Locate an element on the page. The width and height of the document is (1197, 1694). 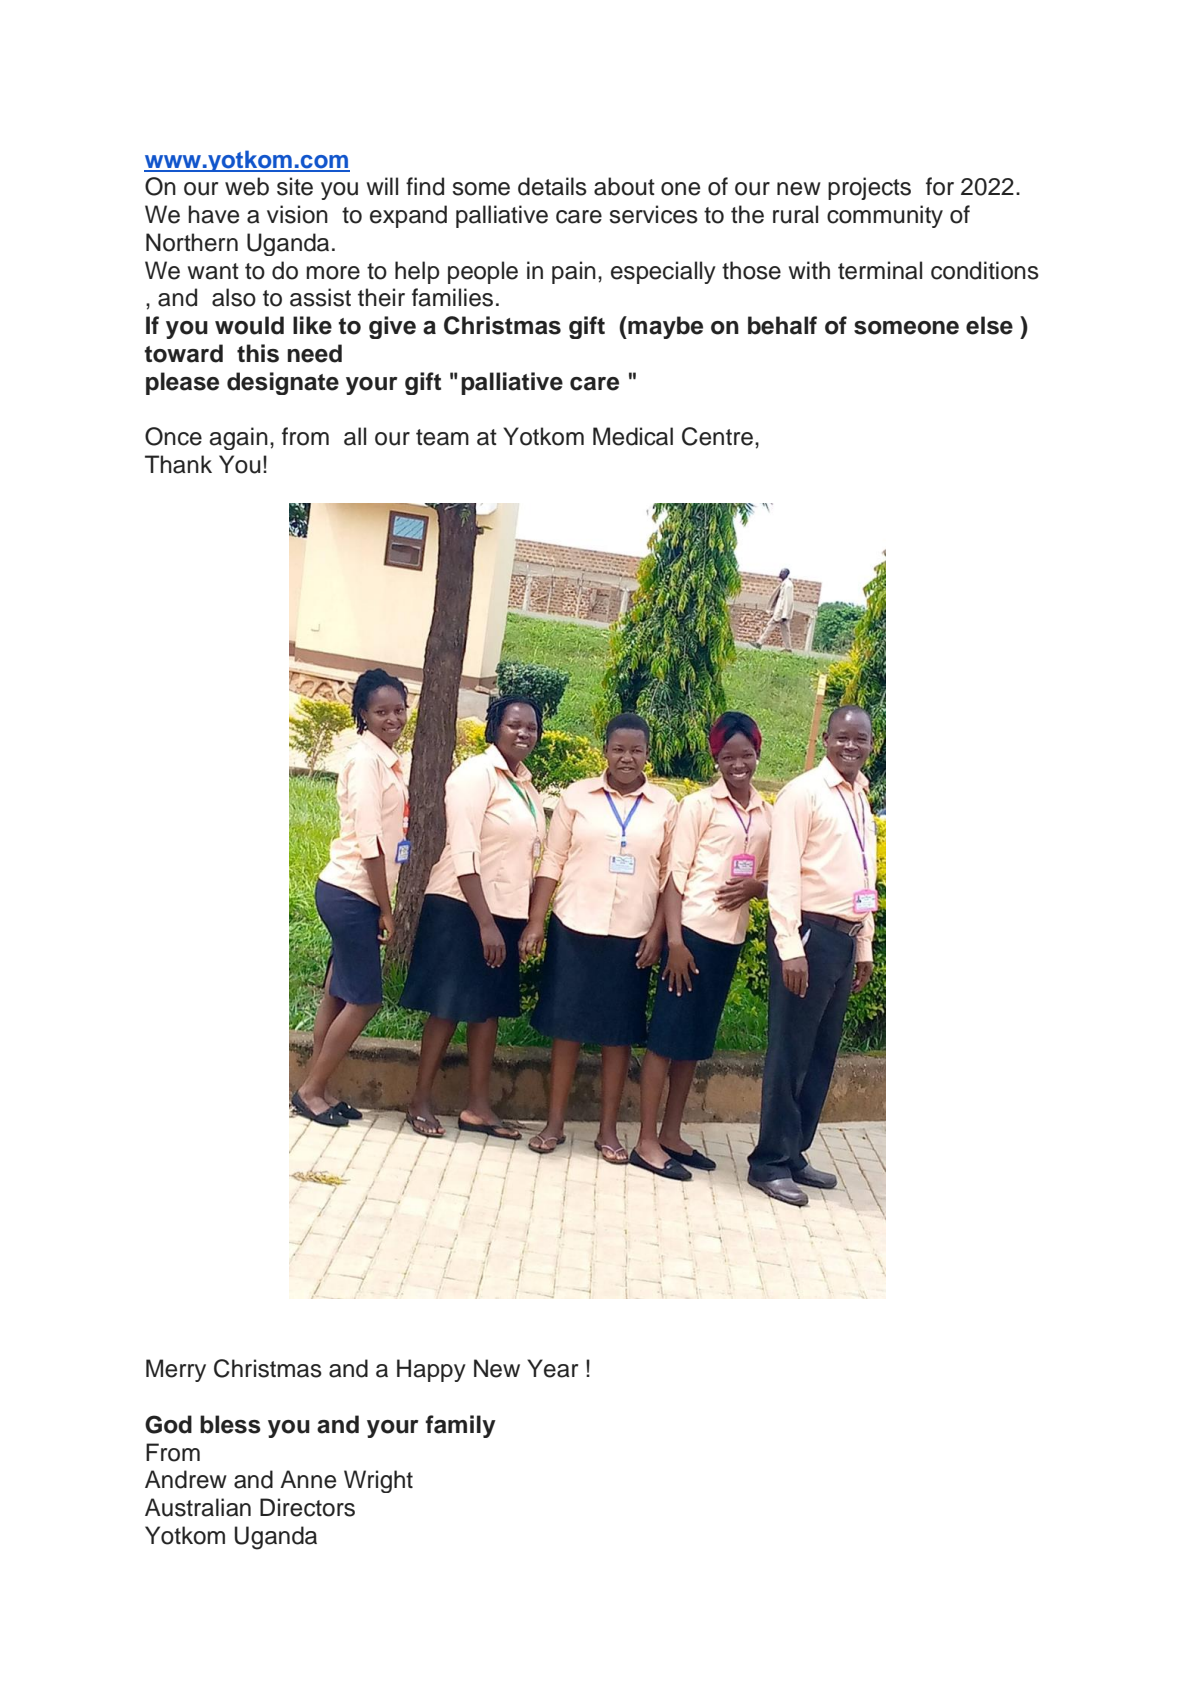
Thank is located at coordinates (178, 464).
